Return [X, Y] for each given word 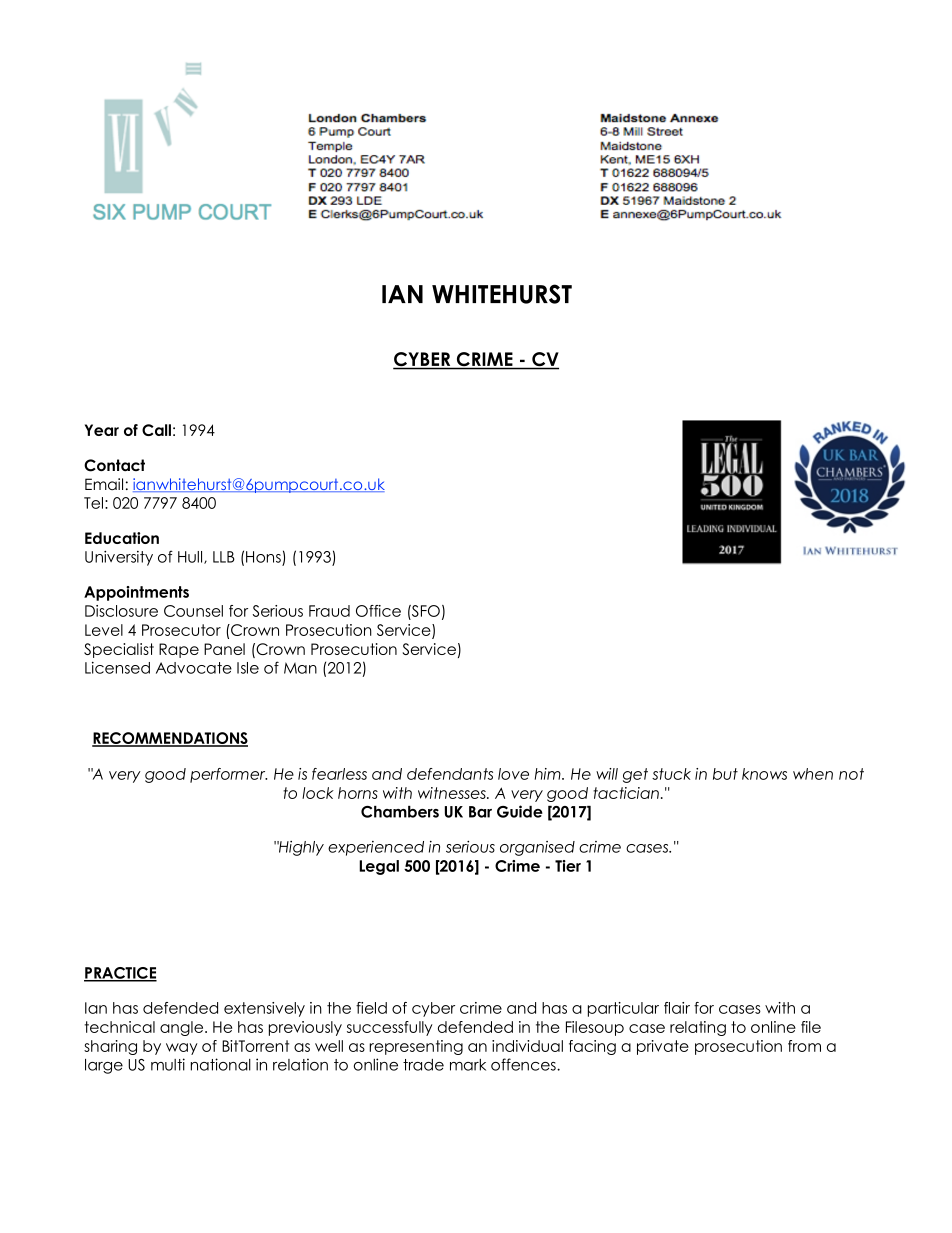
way [182, 1049]
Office [378, 611]
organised [537, 848]
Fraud [329, 611]
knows [764, 774]
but [725, 774]
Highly [300, 848]
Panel [224, 649]
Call [156, 430]
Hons [263, 557]
